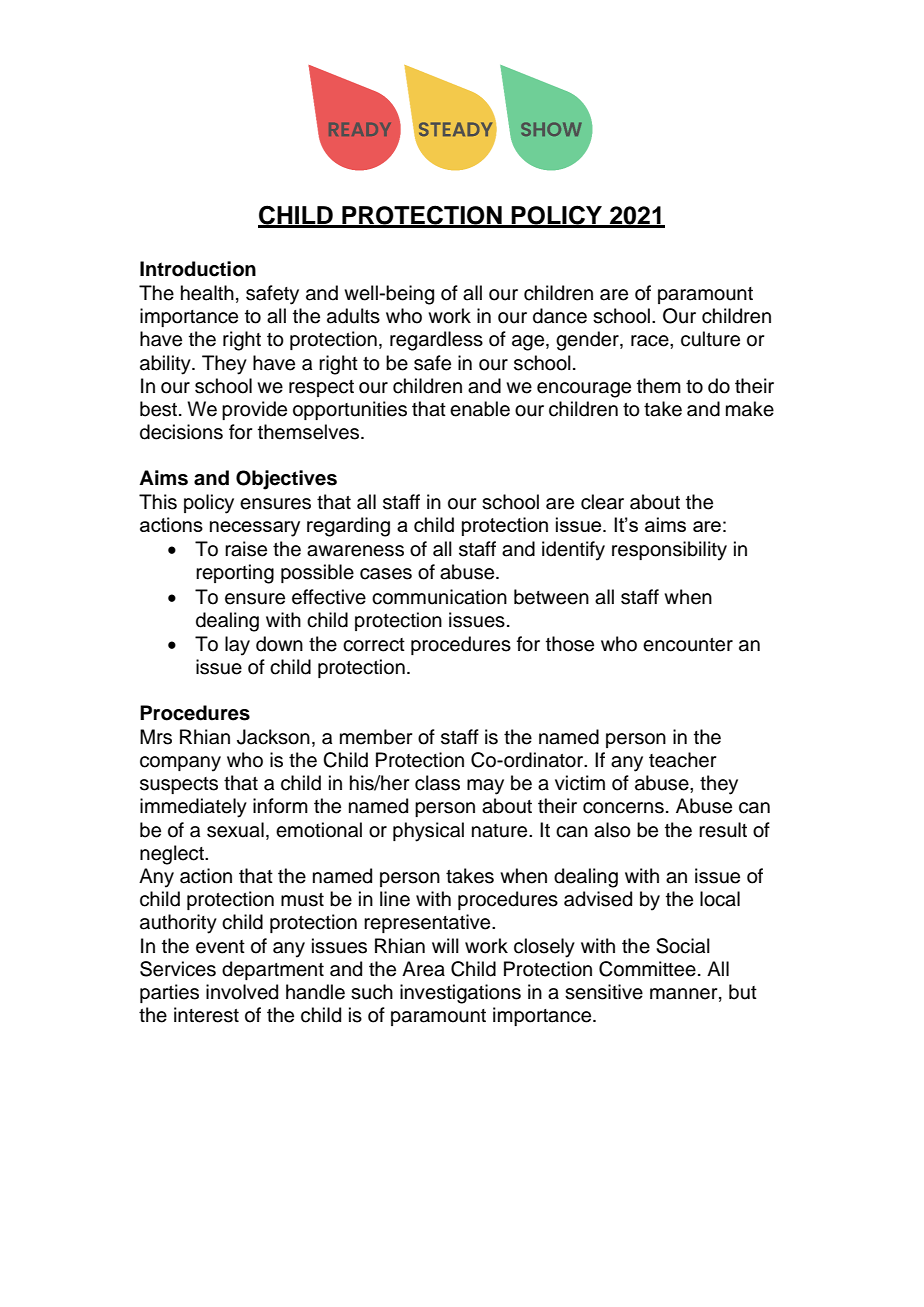 The image size is (924, 1307). I want to click on result, so click(723, 830).
